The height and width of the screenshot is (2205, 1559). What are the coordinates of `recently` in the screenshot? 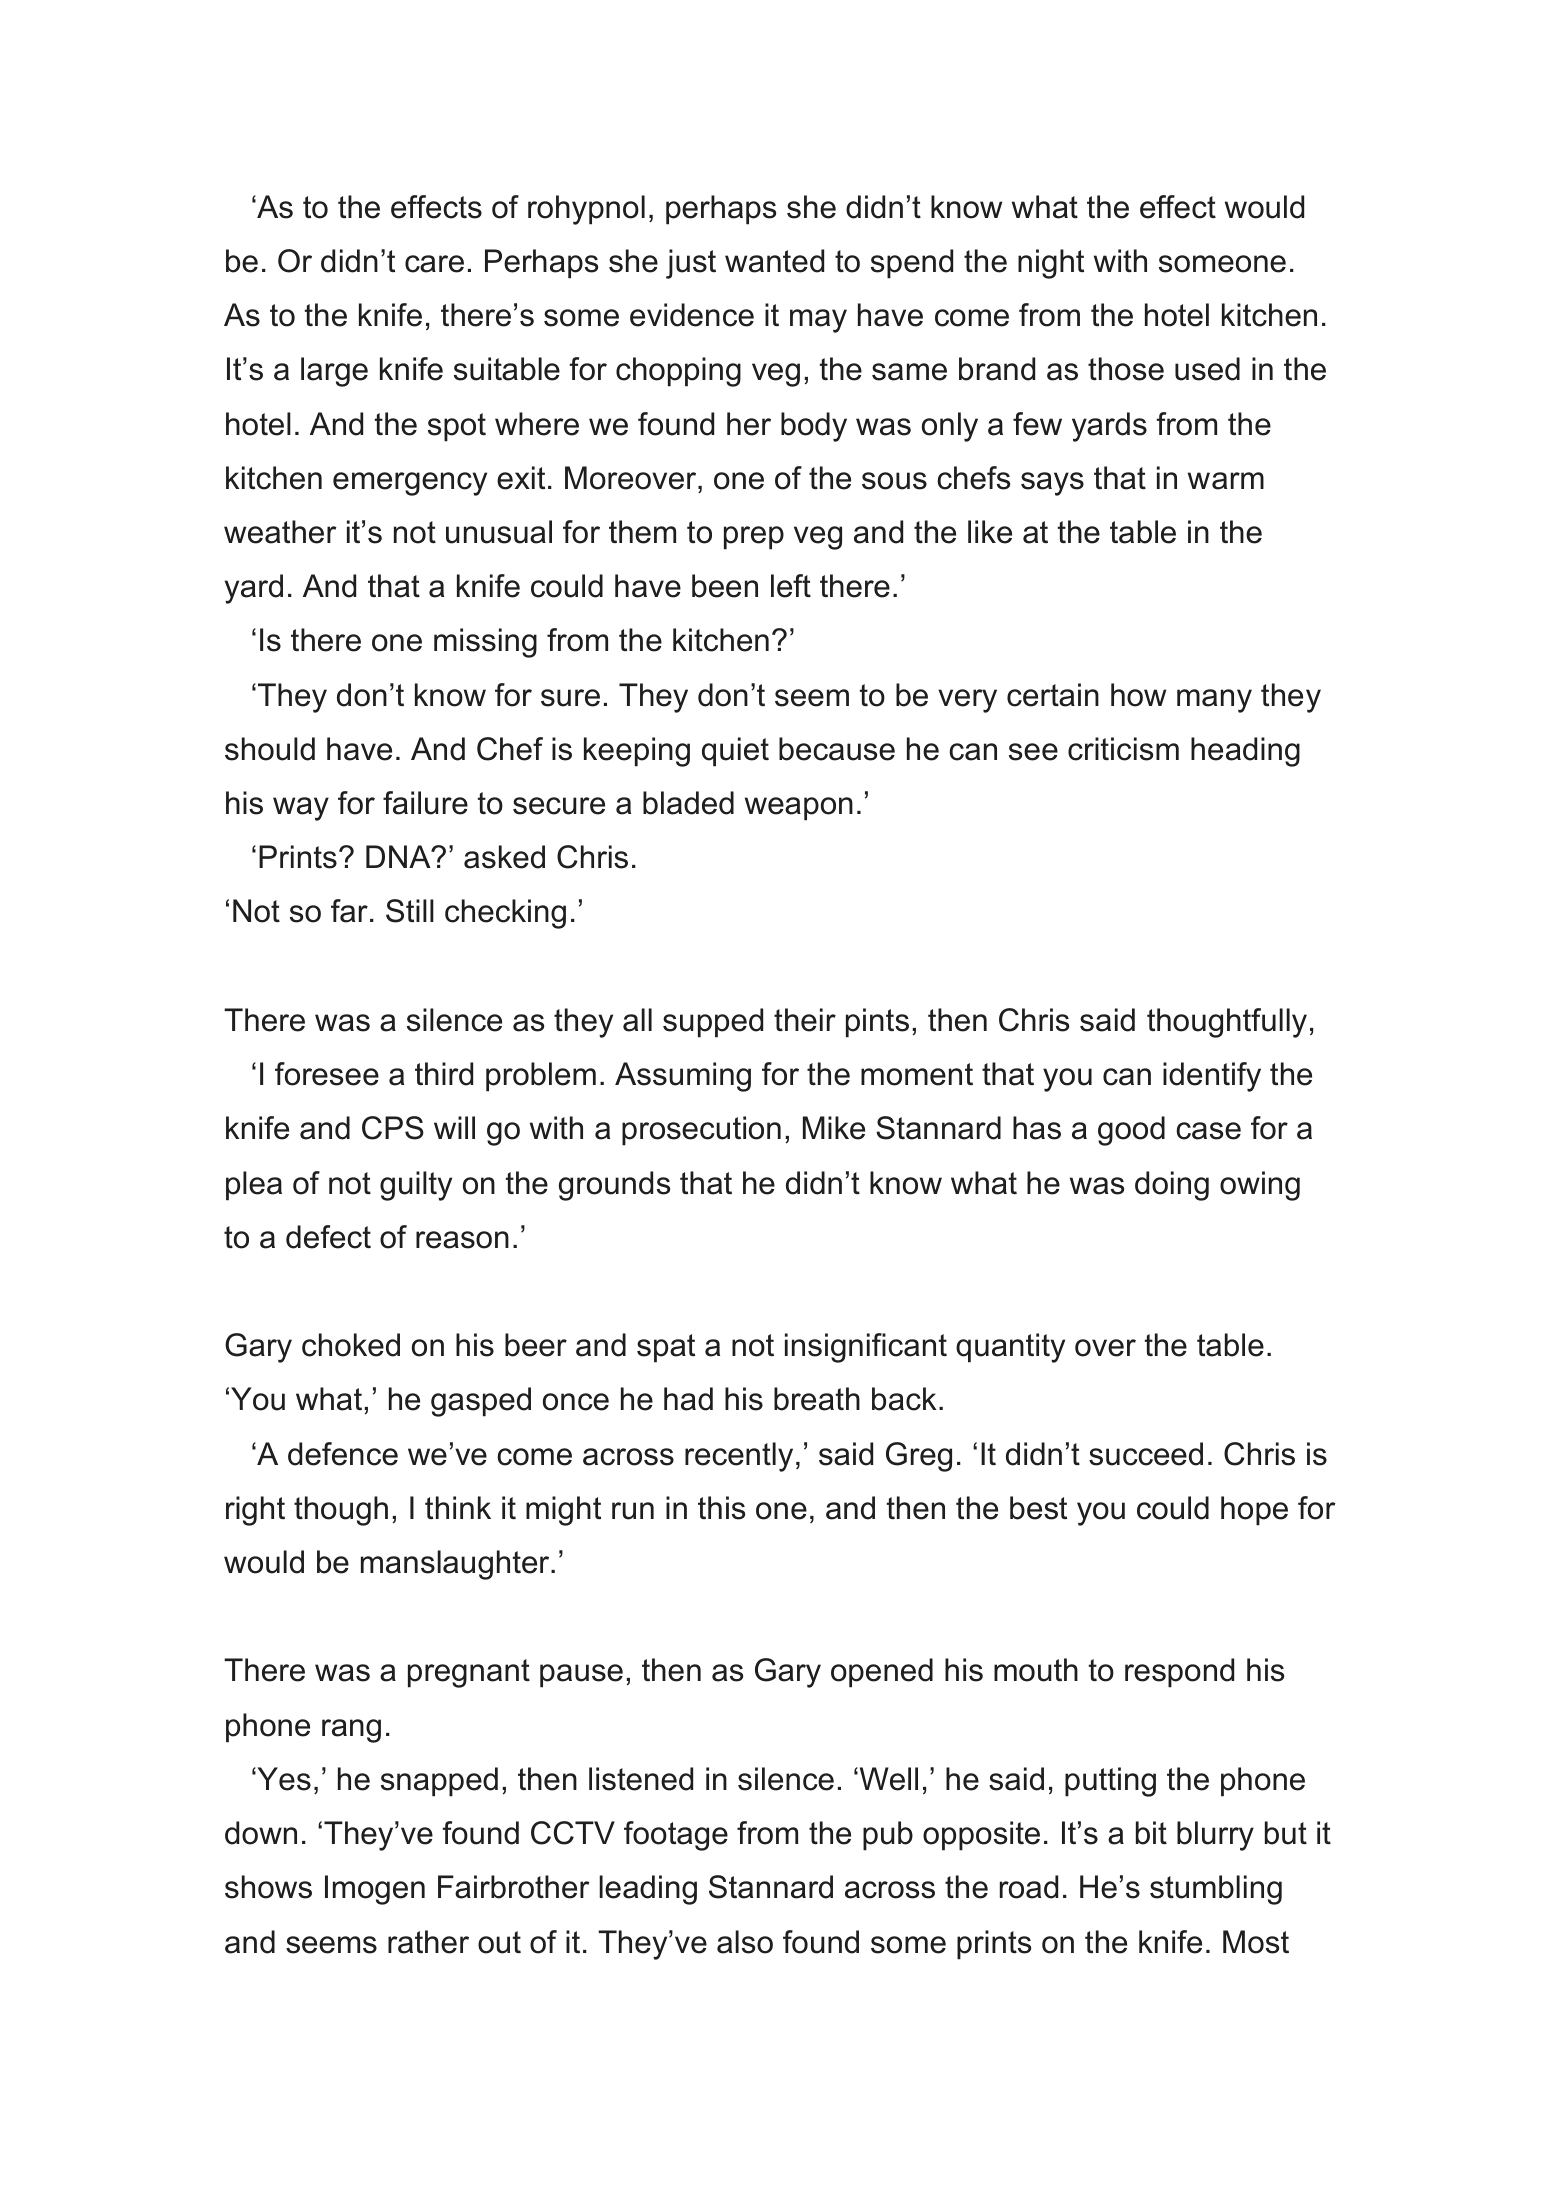 It's located at (739, 1457).
